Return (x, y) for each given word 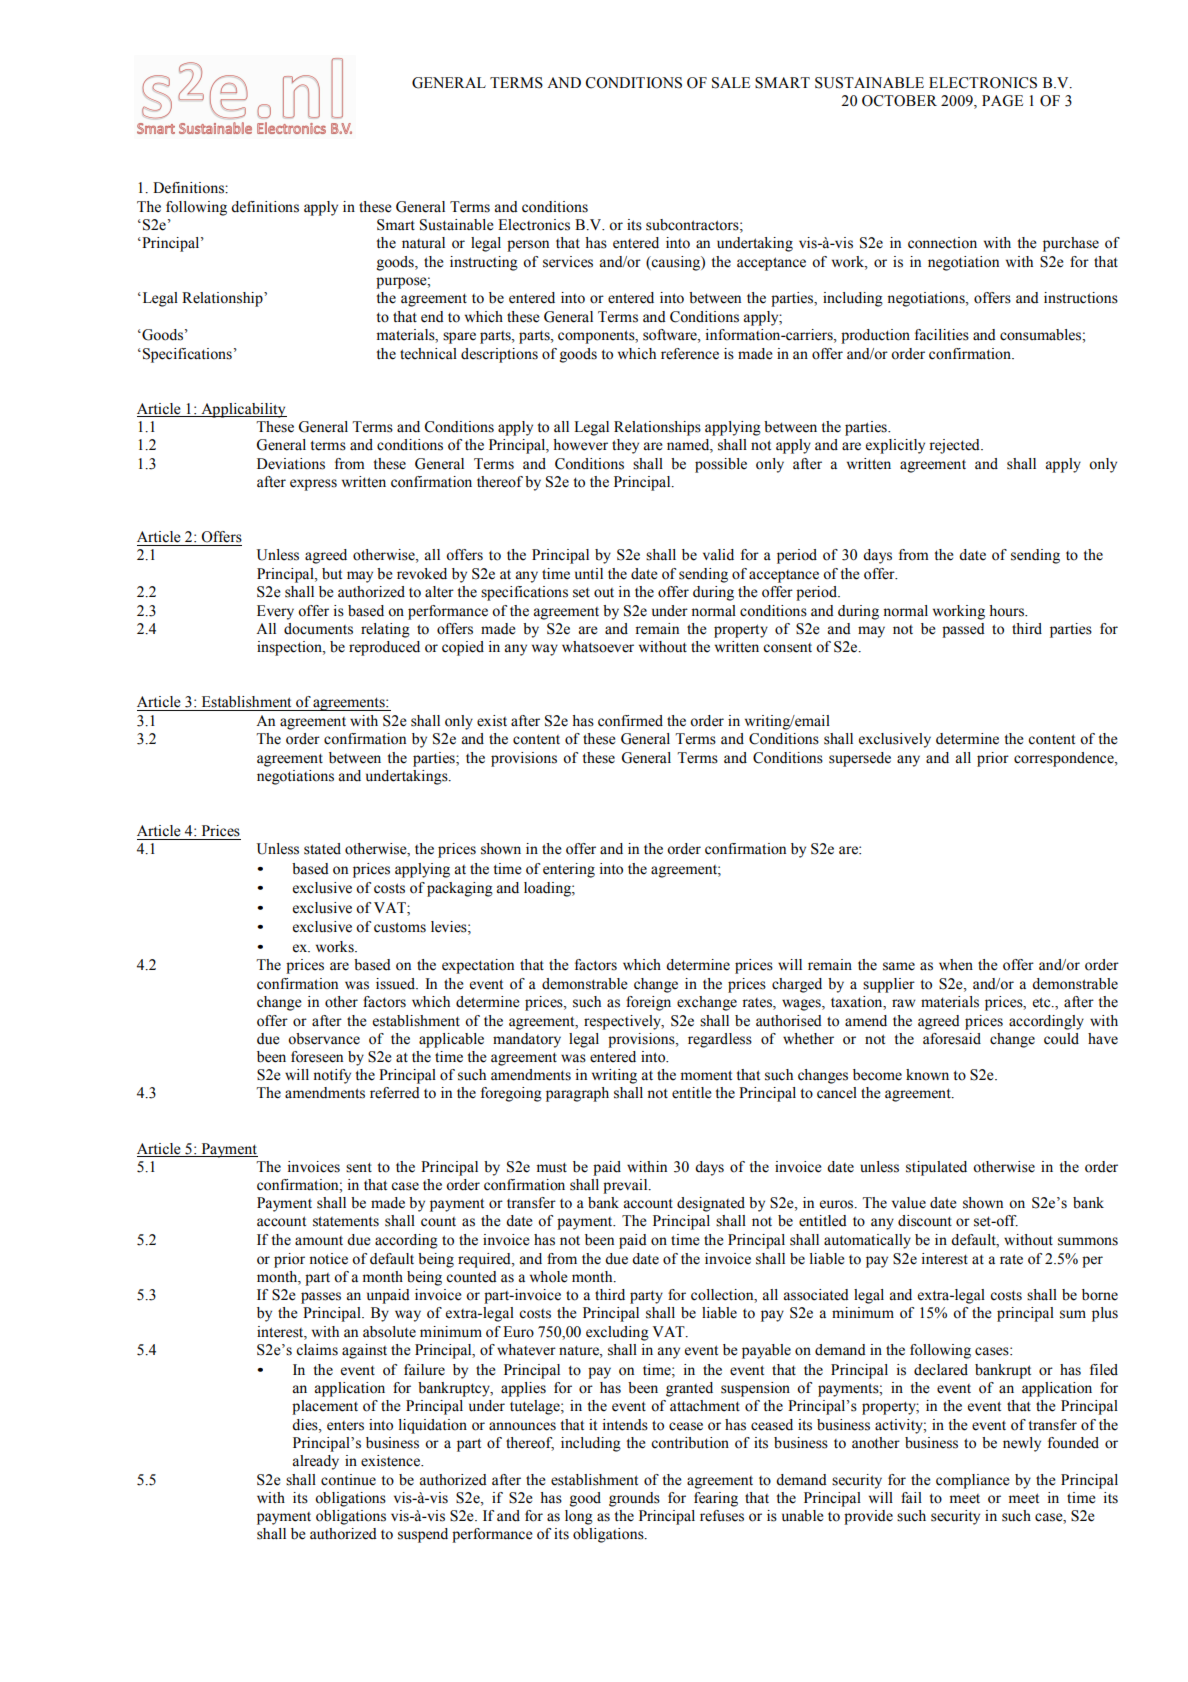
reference (690, 354)
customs (400, 927)
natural (423, 243)
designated (711, 1204)
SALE (731, 83)
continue (348, 1480)
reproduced (384, 648)
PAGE (1002, 101)
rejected (955, 446)
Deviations (291, 464)
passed (963, 630)
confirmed (630, 721)
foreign (648, 1003)
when (956, 965)
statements (346, 1221)
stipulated (936, 1168)
